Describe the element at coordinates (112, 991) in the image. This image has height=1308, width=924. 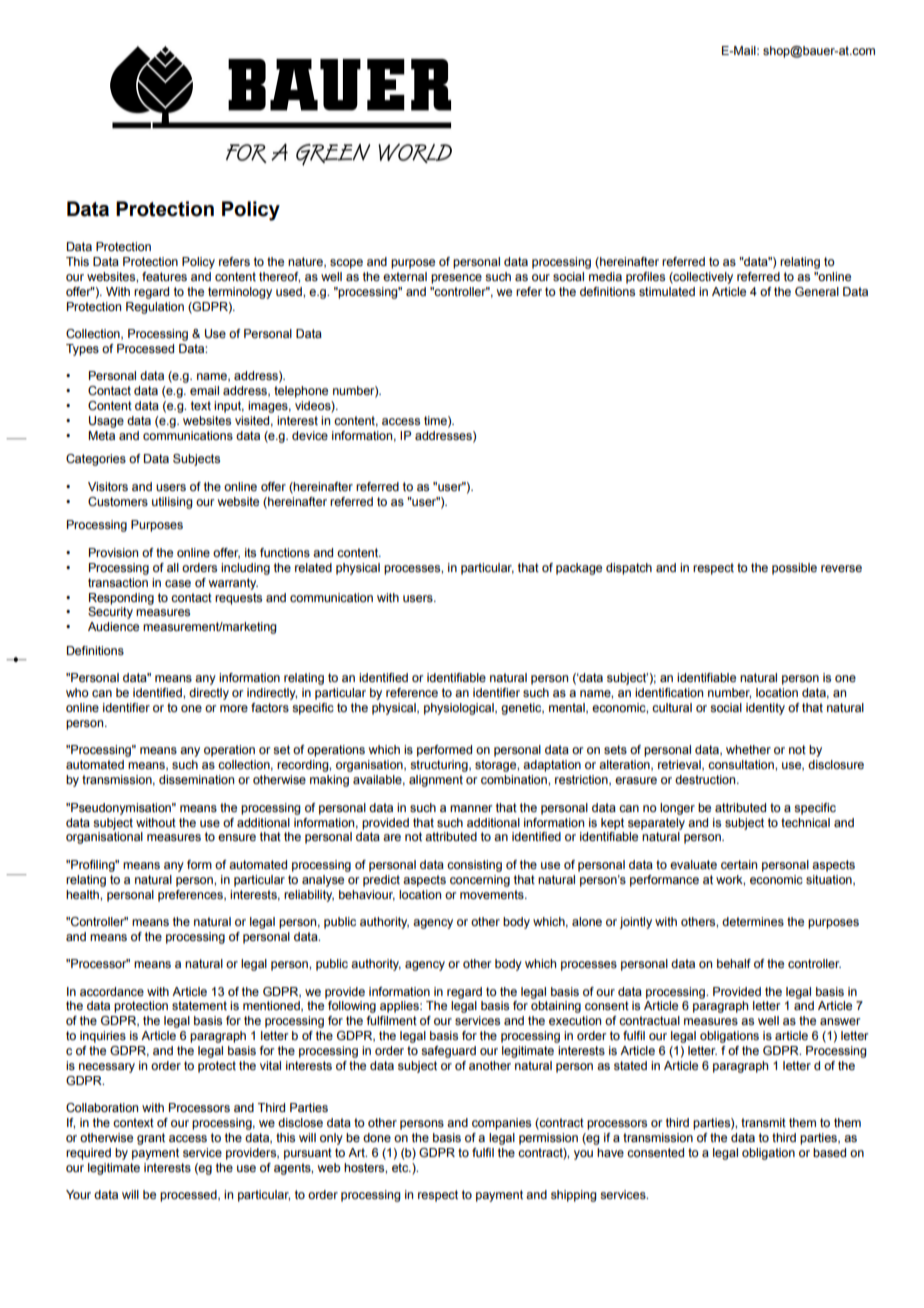
I see `accordance` at that location.
